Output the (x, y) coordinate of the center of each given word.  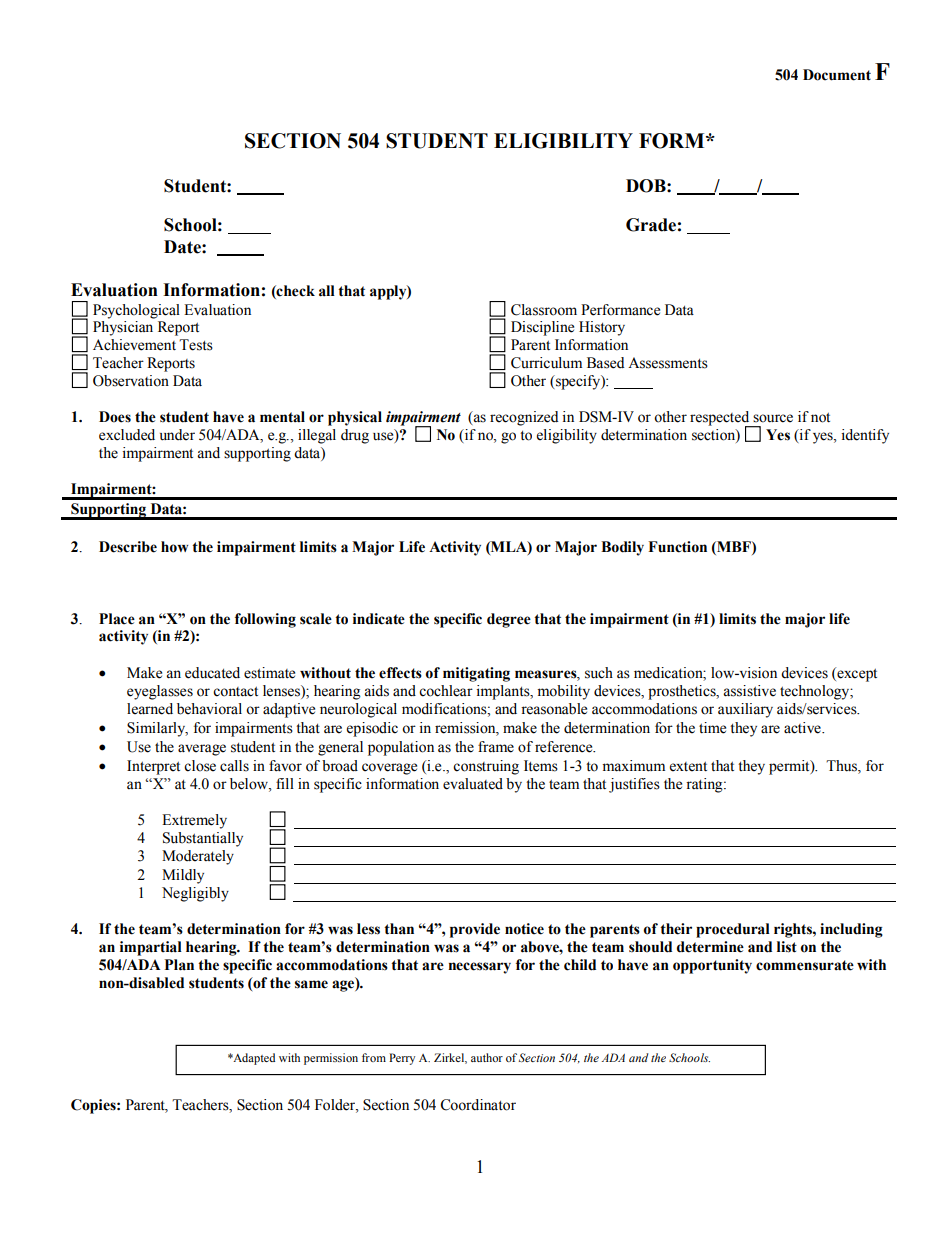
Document (837, 75)
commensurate (805, 965)
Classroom (544, 310)
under (177, 435)
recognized (524, 418)
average (202, 750)
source (773, 418)
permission (331, 1059)
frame (496, 747)
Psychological (136, 311)
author (487, 1057)
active (803, 728)
